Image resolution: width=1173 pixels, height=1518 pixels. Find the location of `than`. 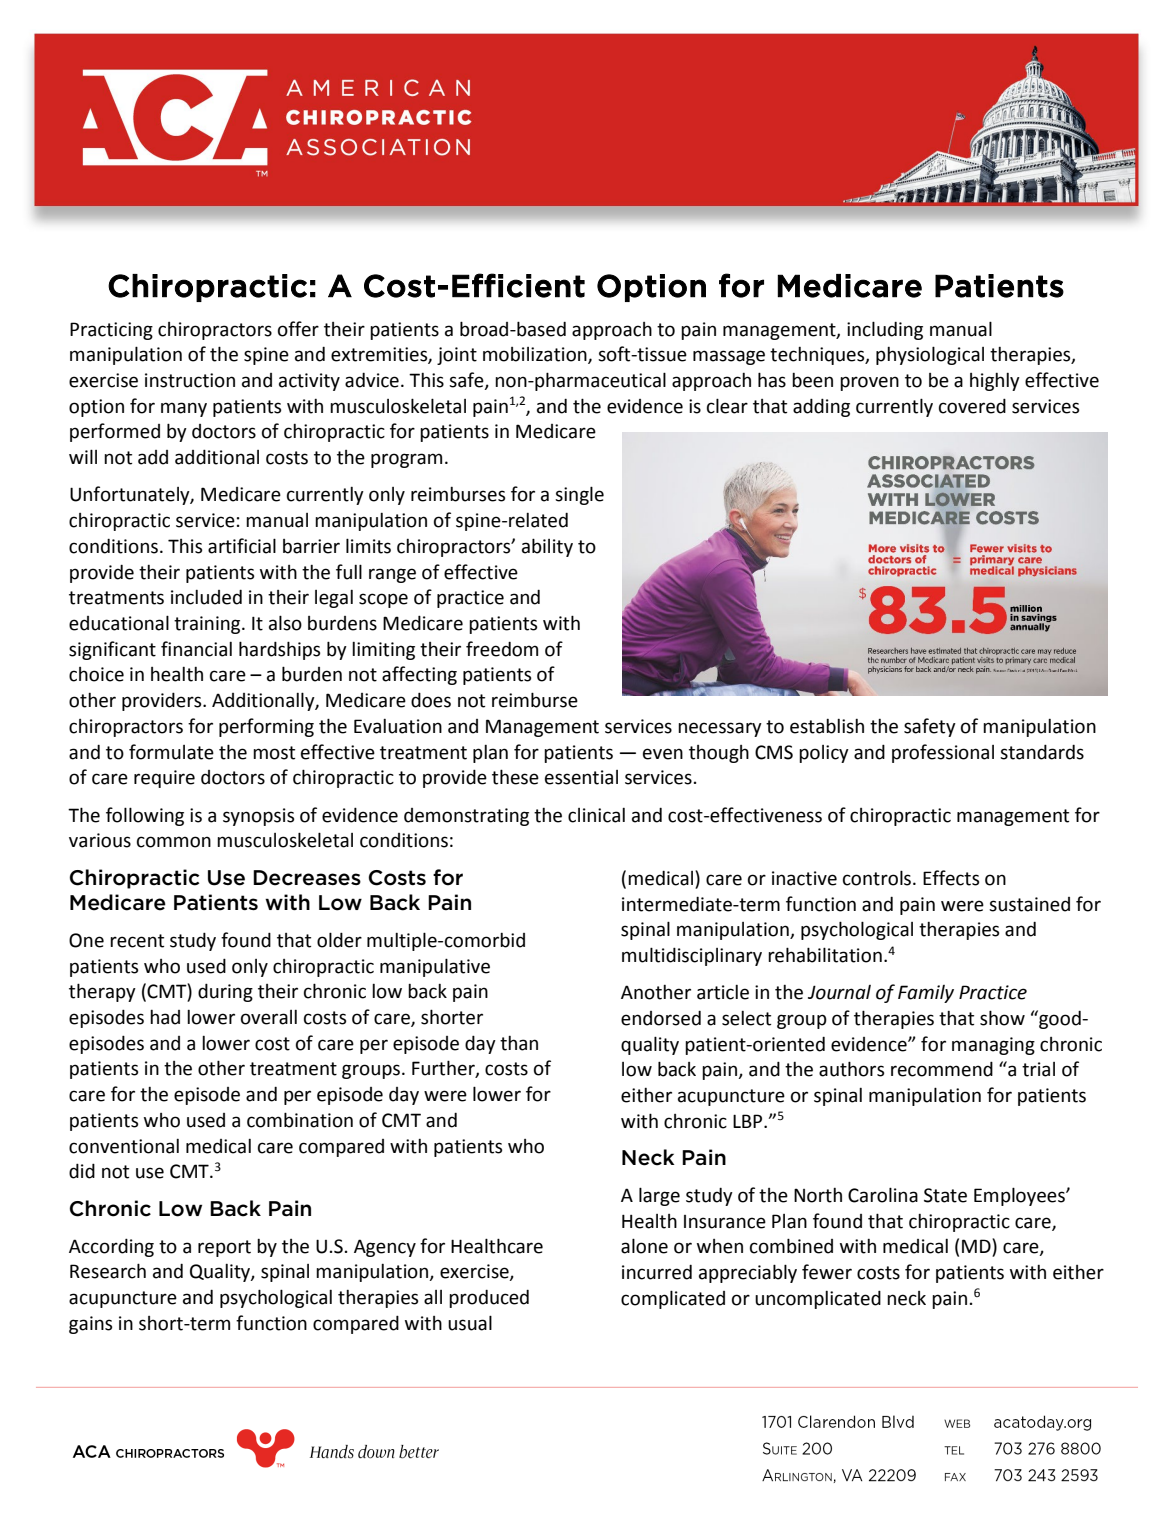

than is located at coordinates (519, 1043).
